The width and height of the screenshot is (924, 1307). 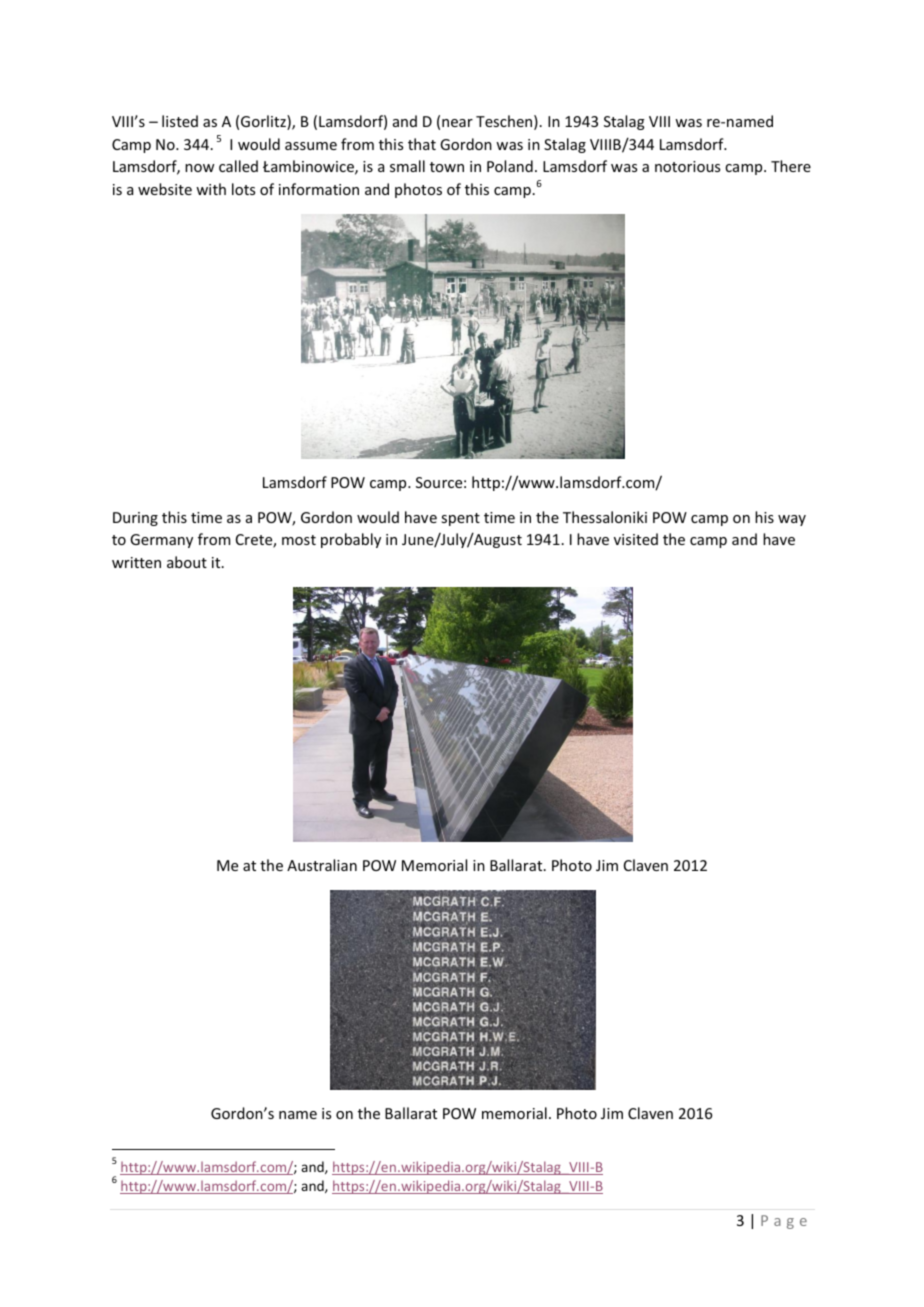 What do you see at coordinates (636, 539) in the screenshot?
I see `visited` at bounding box center [636, 539].
